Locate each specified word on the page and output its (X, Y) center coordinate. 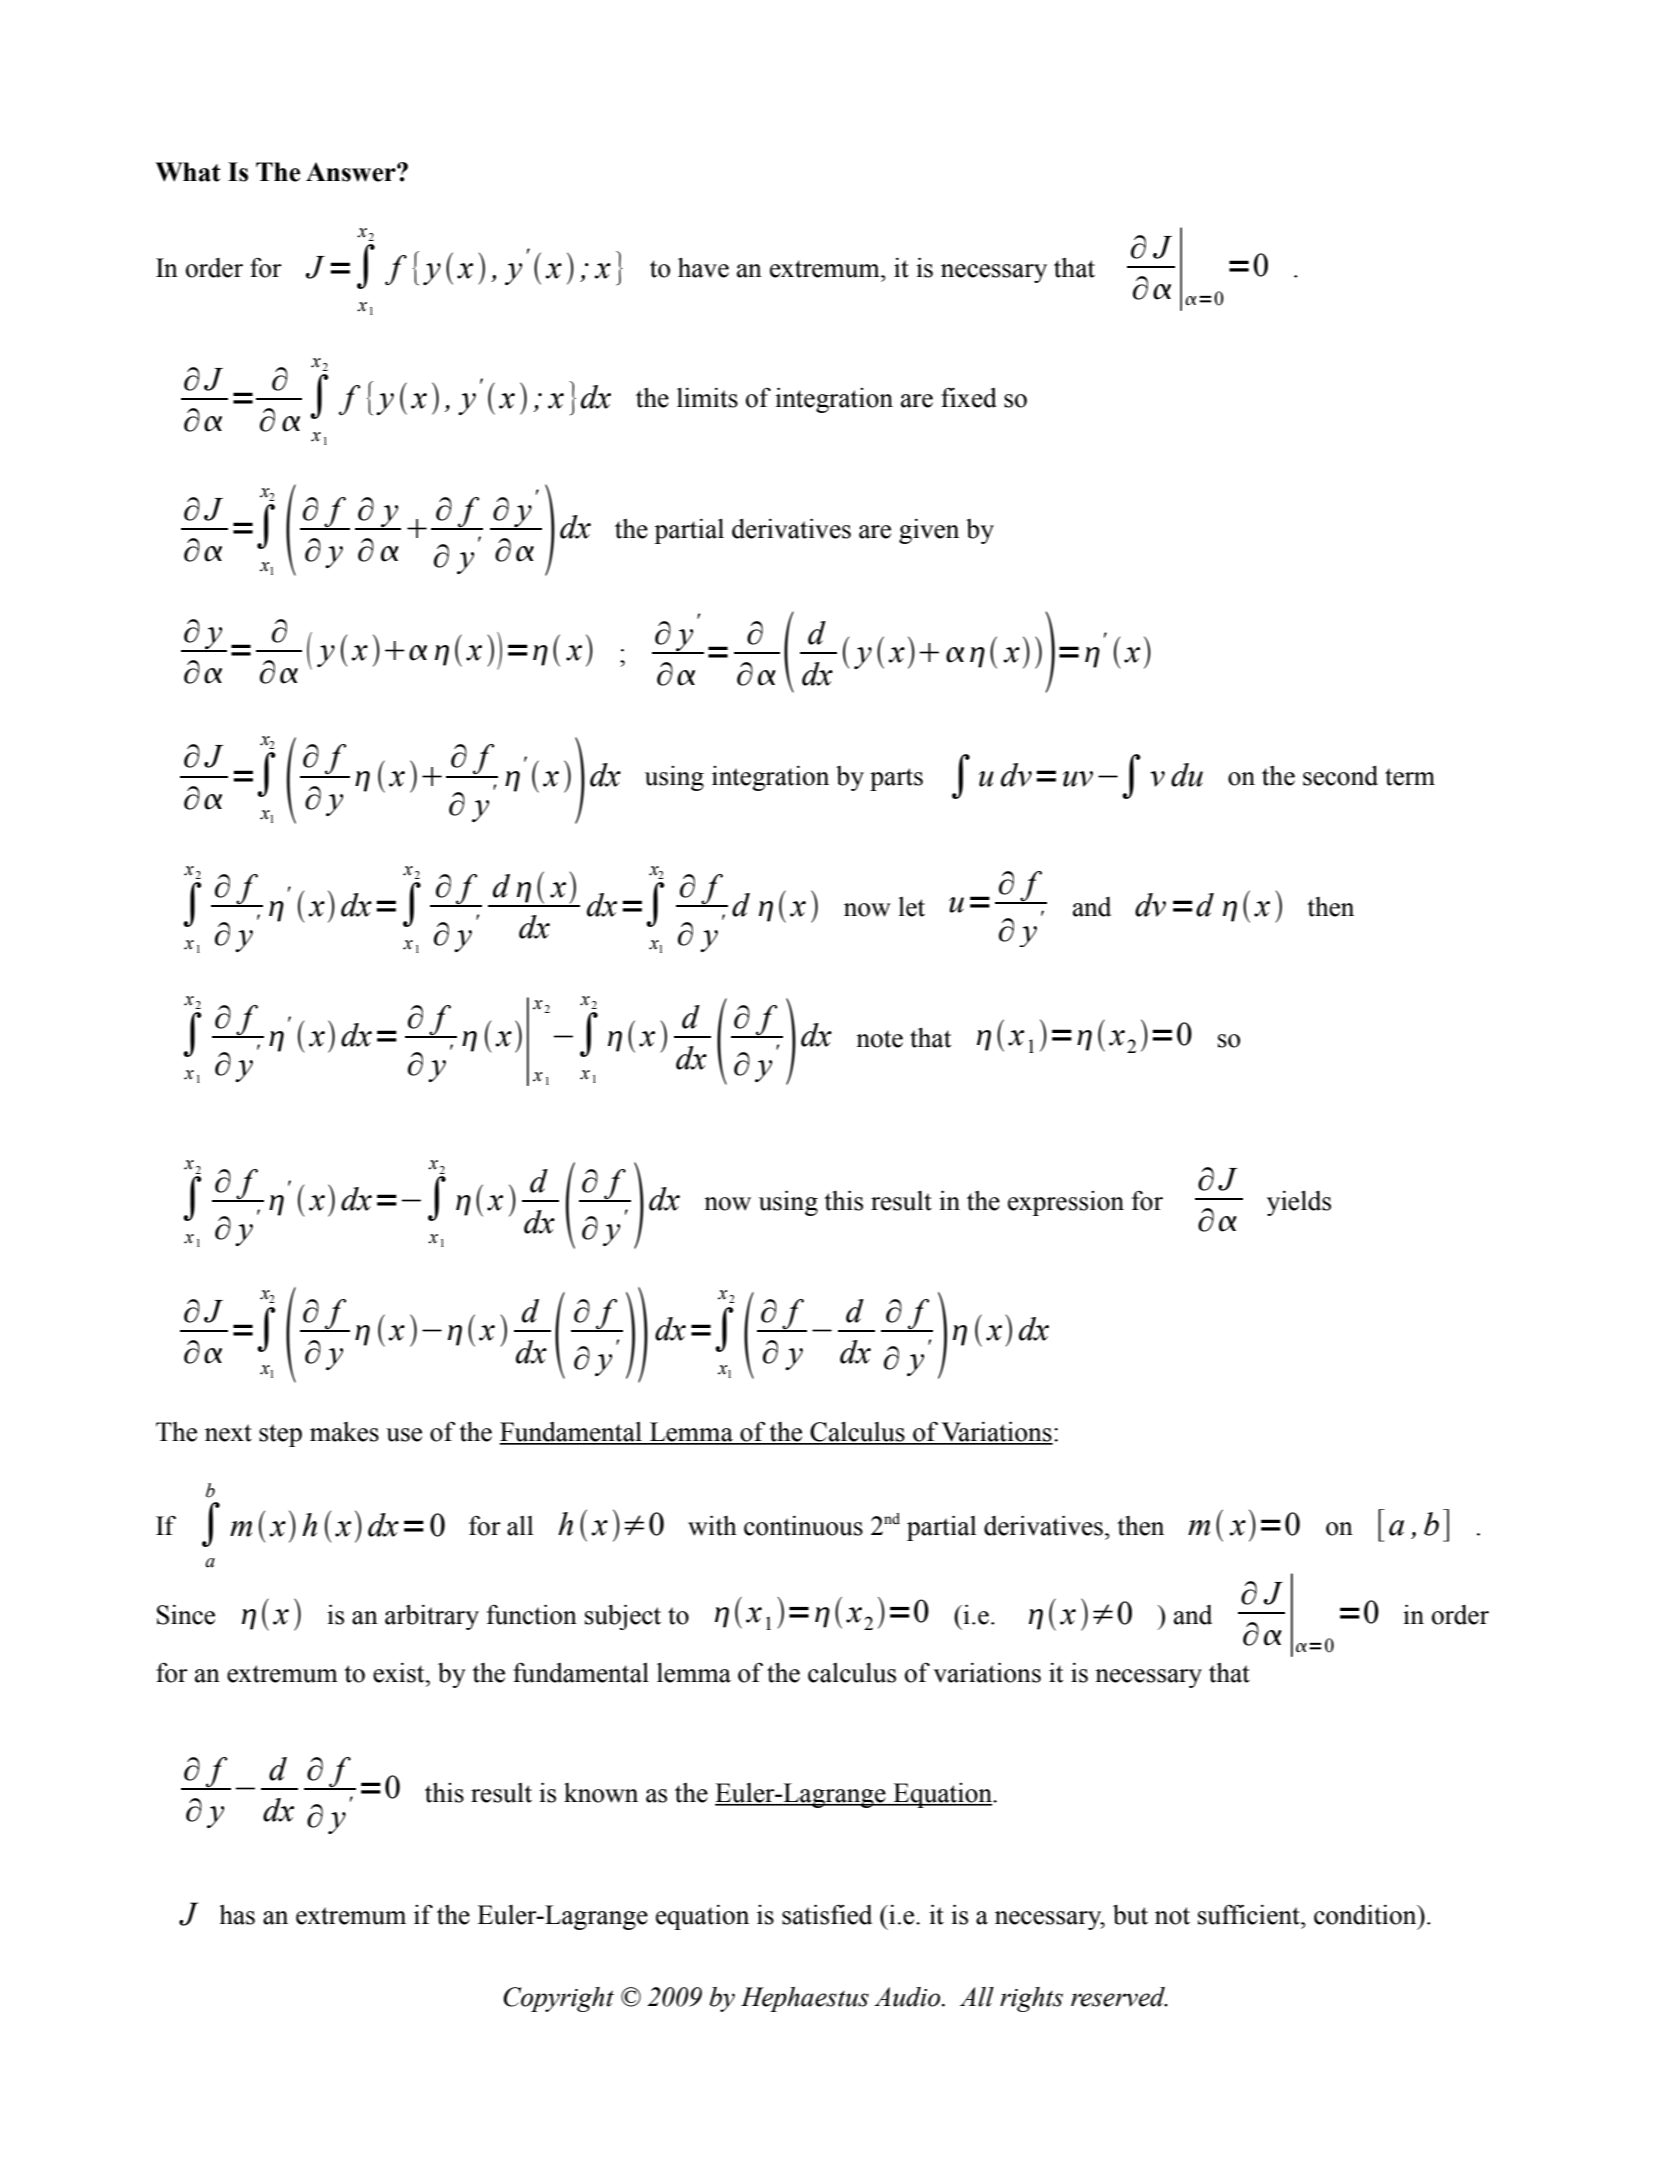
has (237, 1915)
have (703, 268)
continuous (803, 1526)
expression (1066, 1203)
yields (1299, 1203)
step (280, 1435)
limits (707, 398)
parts (896, 779)
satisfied (827, 1914)
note (879, 1039)
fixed (969, 398)
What (188, 172)
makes (344, 1432)
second (1340, 776)
